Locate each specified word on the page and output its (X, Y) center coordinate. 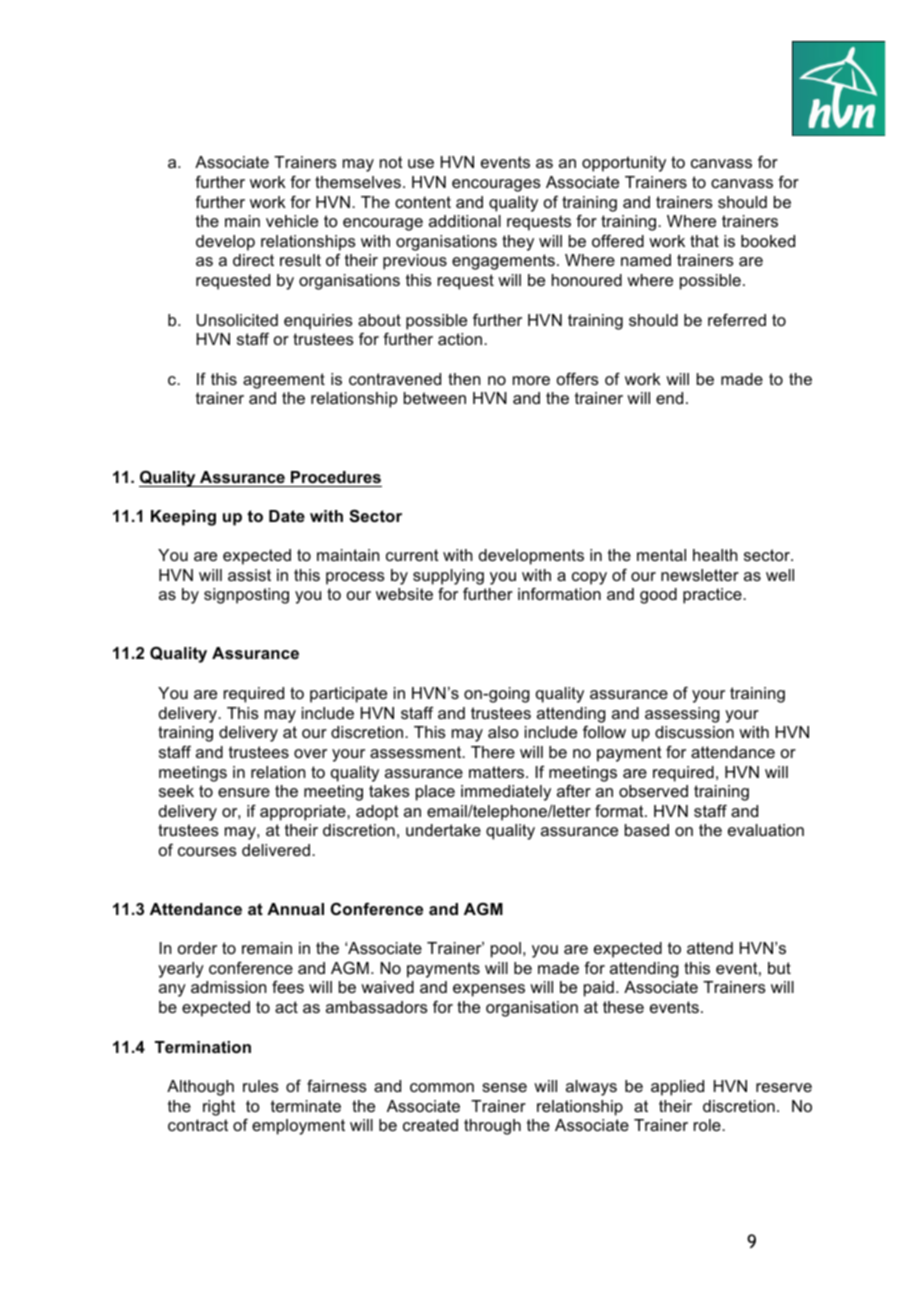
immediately (506, 793)
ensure (244, 792)
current (412, 555)
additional (465, 221)
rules (261, 1086)
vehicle (292, 221)
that (704, 241)
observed (653, 791)
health (715, 555)
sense (504, 1087)
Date (287, 516)
